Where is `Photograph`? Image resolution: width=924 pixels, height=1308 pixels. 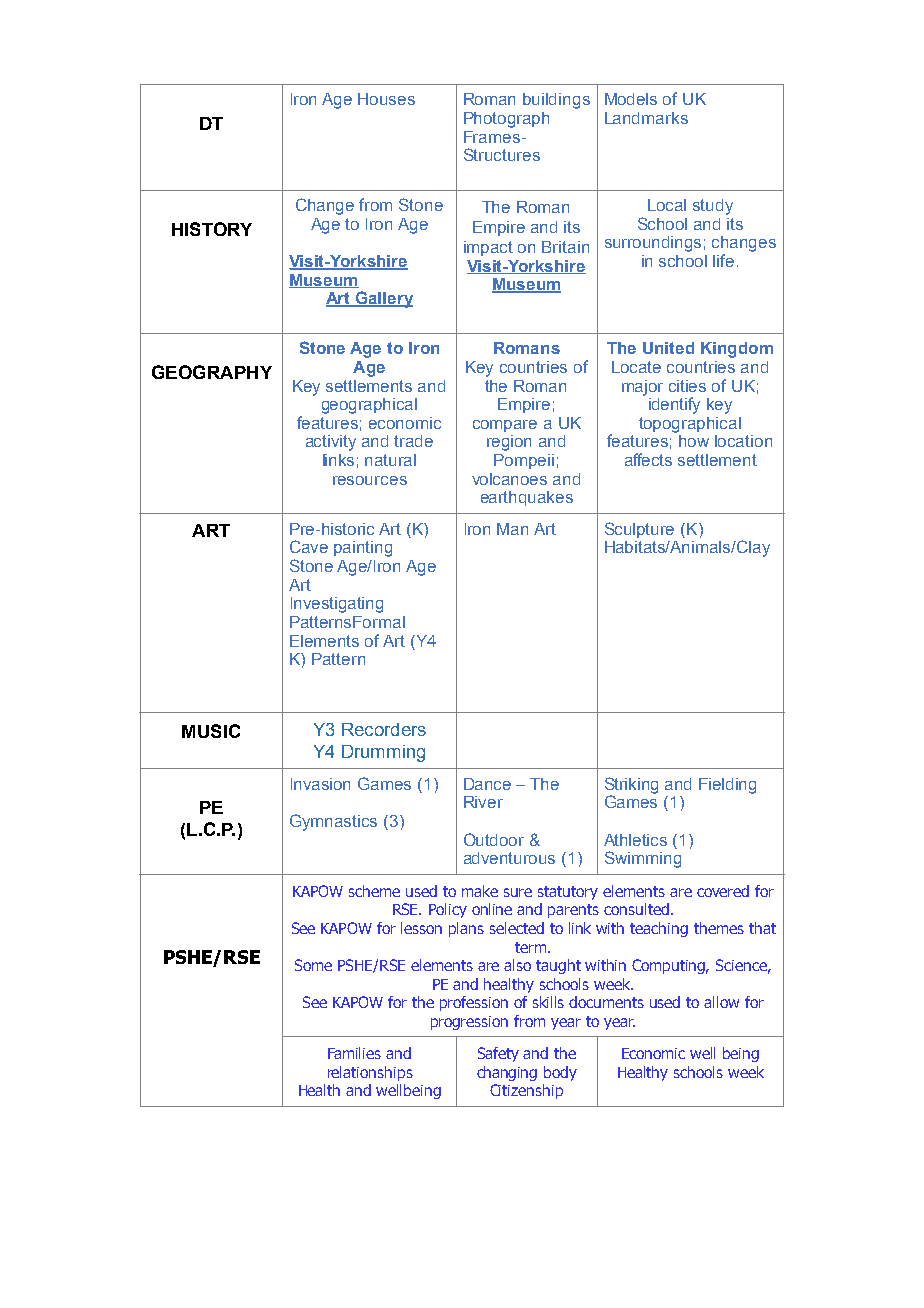 Photograph is located at coordinates (506, 120).
